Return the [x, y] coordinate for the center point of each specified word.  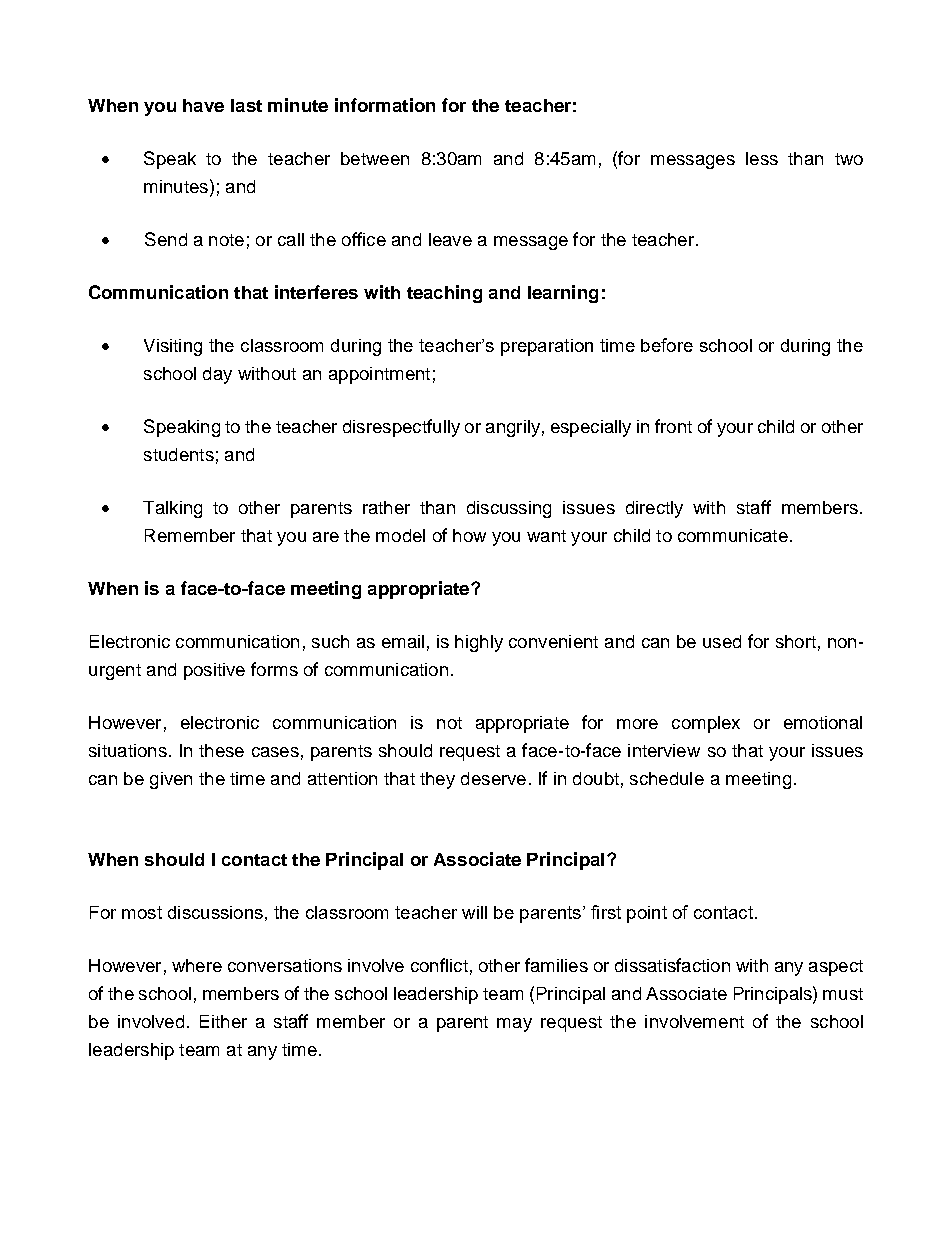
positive [214, 671]
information [385, 105]
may [514, 1025]
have [203, 105]
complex [706, 724]
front [673, 426]
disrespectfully [401, 428]
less [762, 158]
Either [223, 1021]
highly [479, 643]
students [179, 454]
